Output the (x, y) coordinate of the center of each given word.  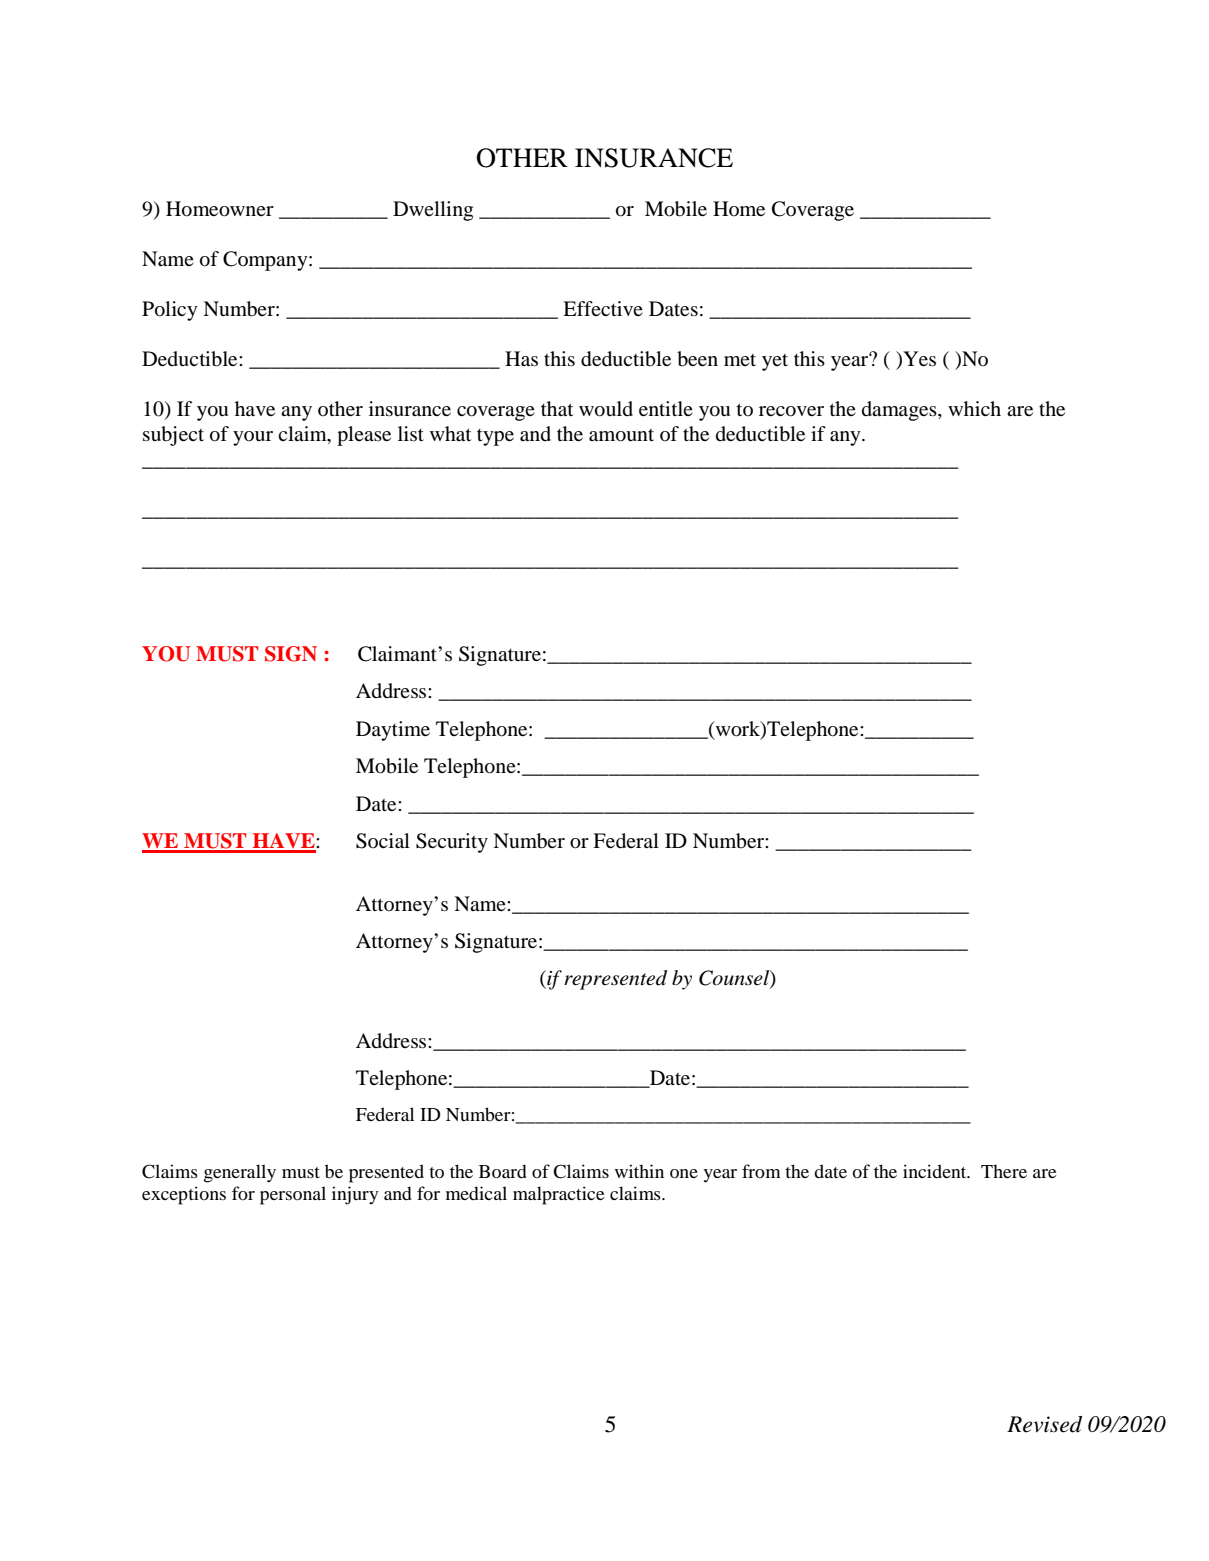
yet (775, 362)
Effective (603, 308)
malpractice (558, 1195)
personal (293, 1195)
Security (452, 843)
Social (383, 841)
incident (936, 1171)
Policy (170, 311)
